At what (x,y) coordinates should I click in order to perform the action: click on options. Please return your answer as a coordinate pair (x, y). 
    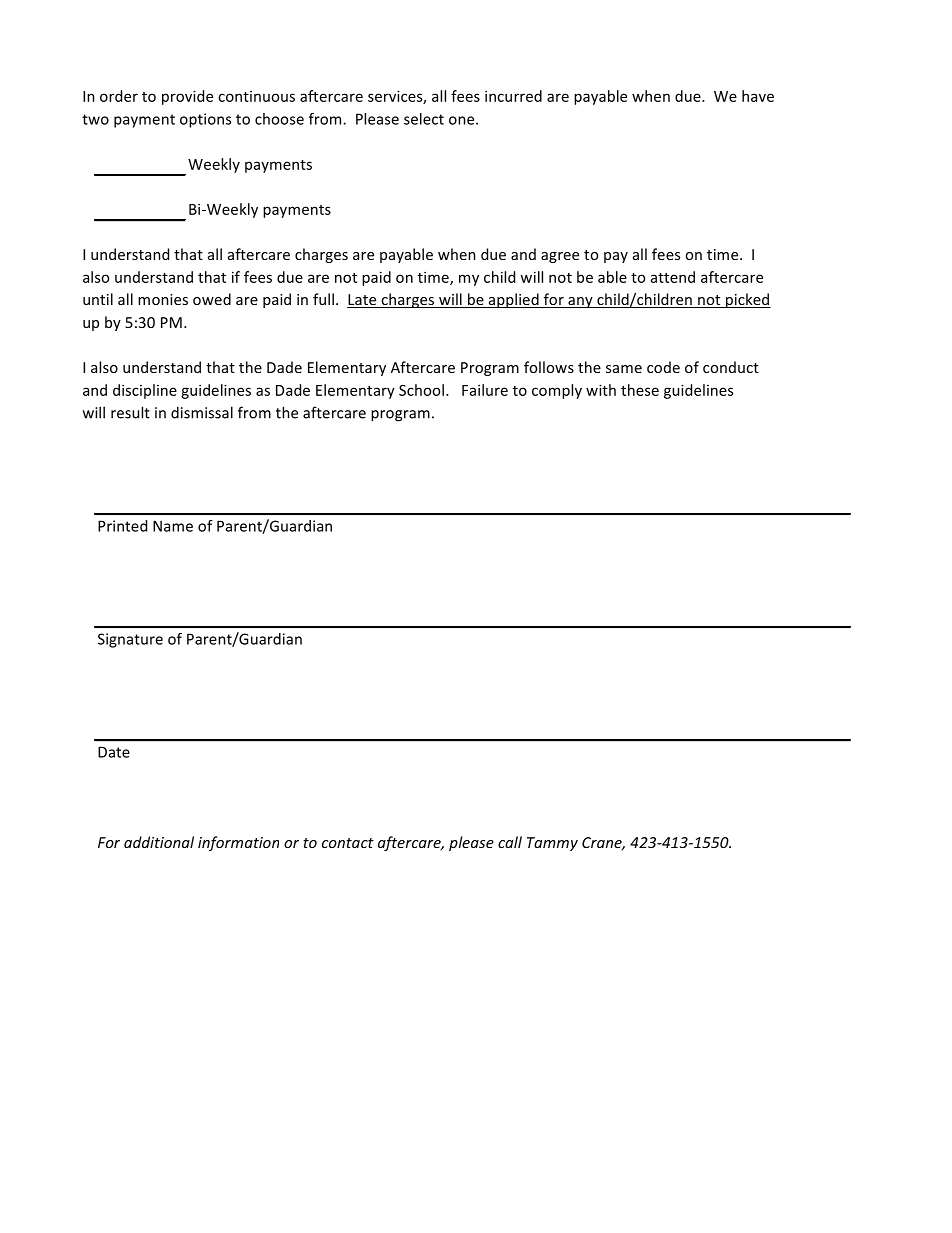
    Looking at the image, I should click on (205, 120).
